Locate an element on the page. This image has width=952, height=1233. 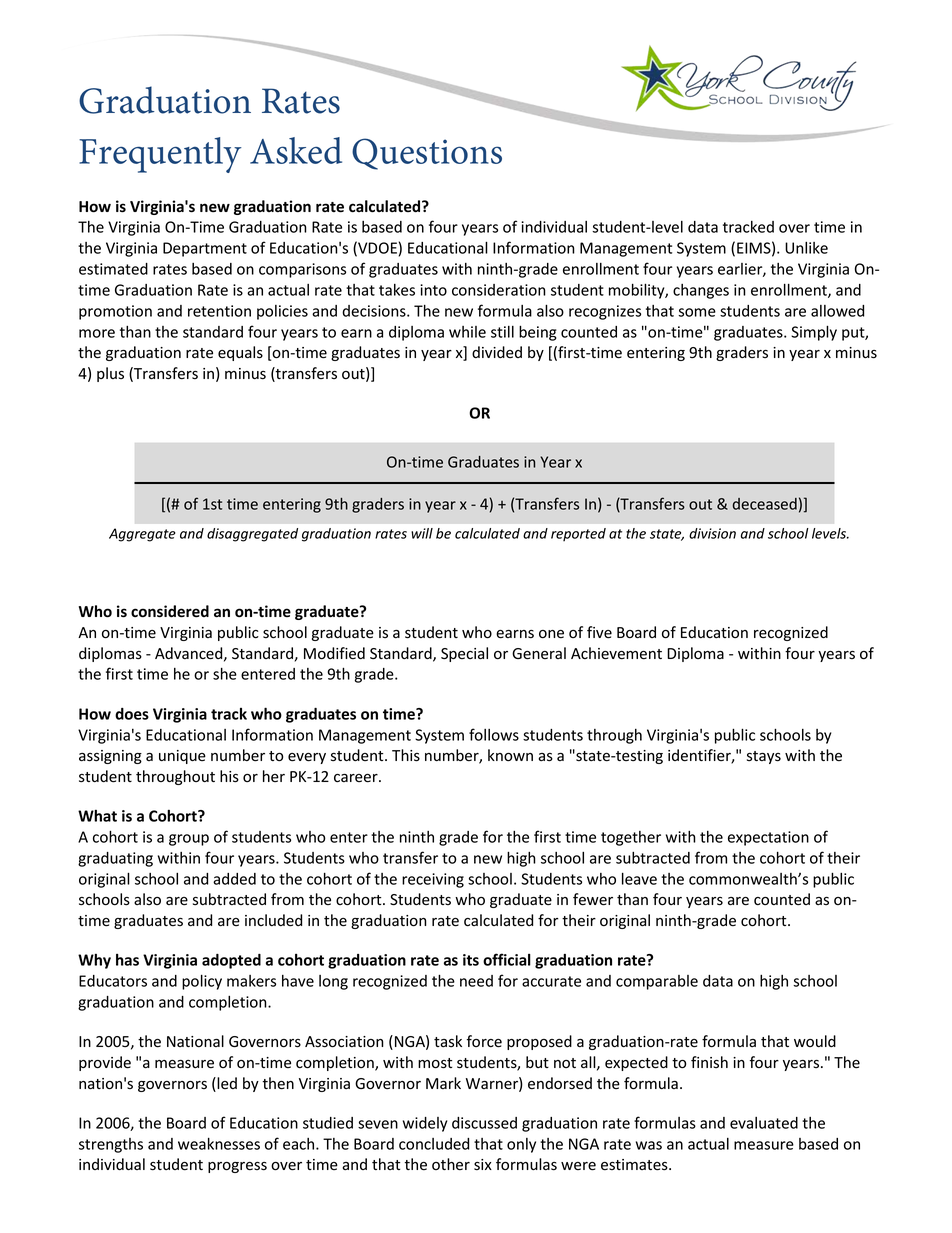
she is located at coordinates (225, 673).
